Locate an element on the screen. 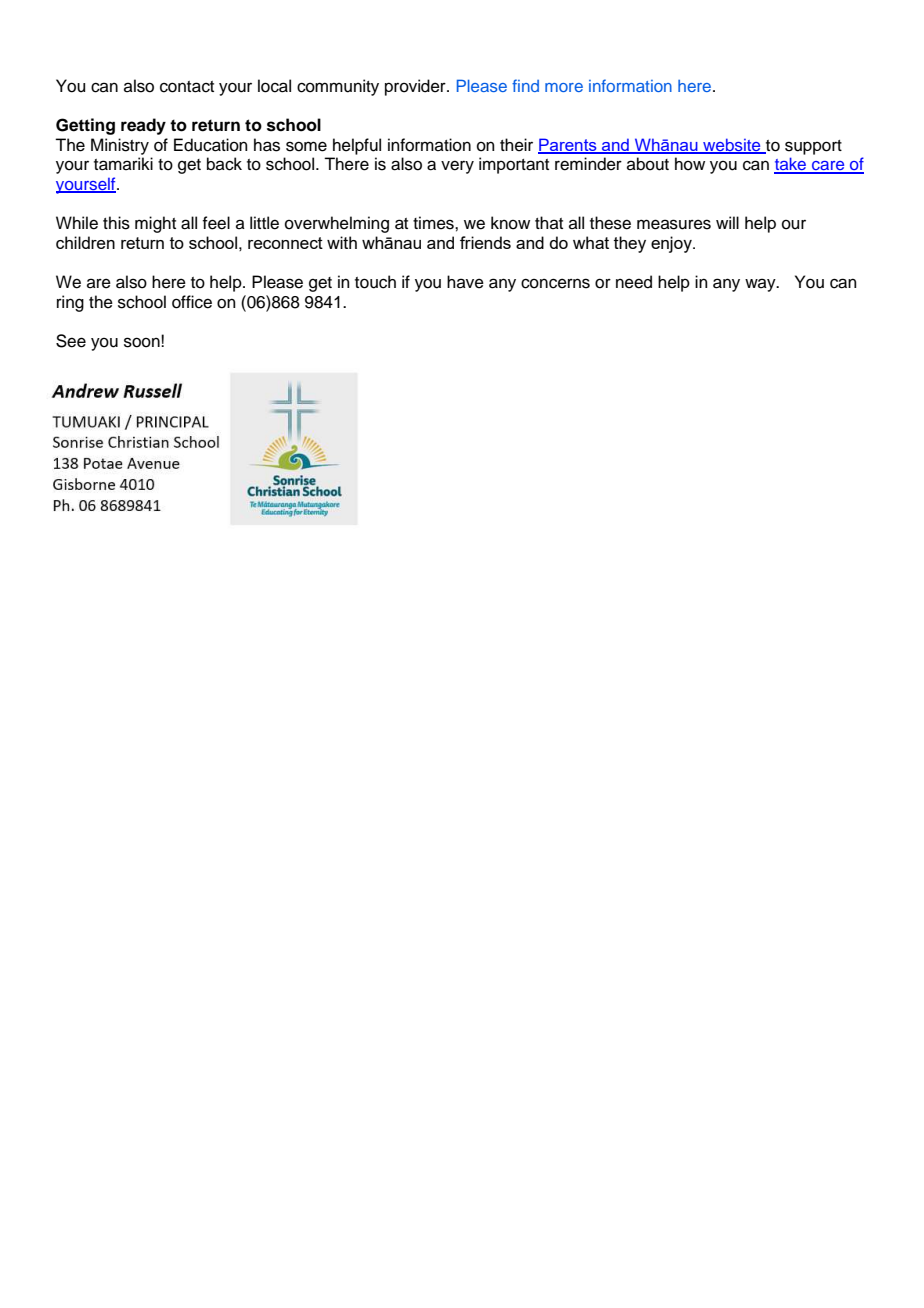 This screenshot has width=924, height=1308. provider is located at coordinates (416, 87).
